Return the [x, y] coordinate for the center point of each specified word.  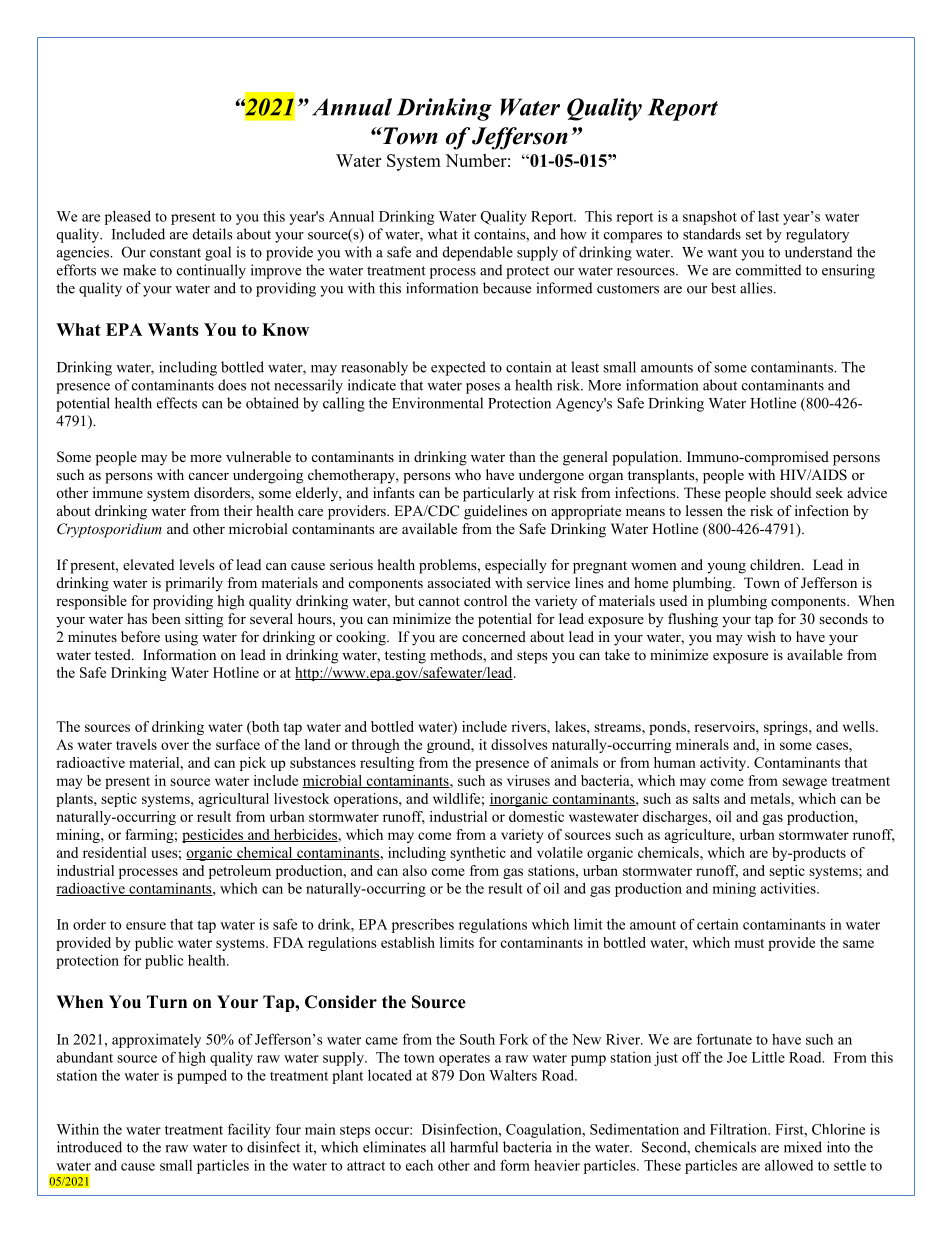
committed [768, 270]
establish [408, 942]
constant [175, 253]
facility [249, 1130]
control [485, 601]
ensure [146, 926]
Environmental [437, 403]
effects [177, 403]
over [175, 746]
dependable [478, 253]
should [790, 493]
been [166, 618]
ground [450, 746]
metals [771, 798]
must [749, 943]
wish [761, 636]
